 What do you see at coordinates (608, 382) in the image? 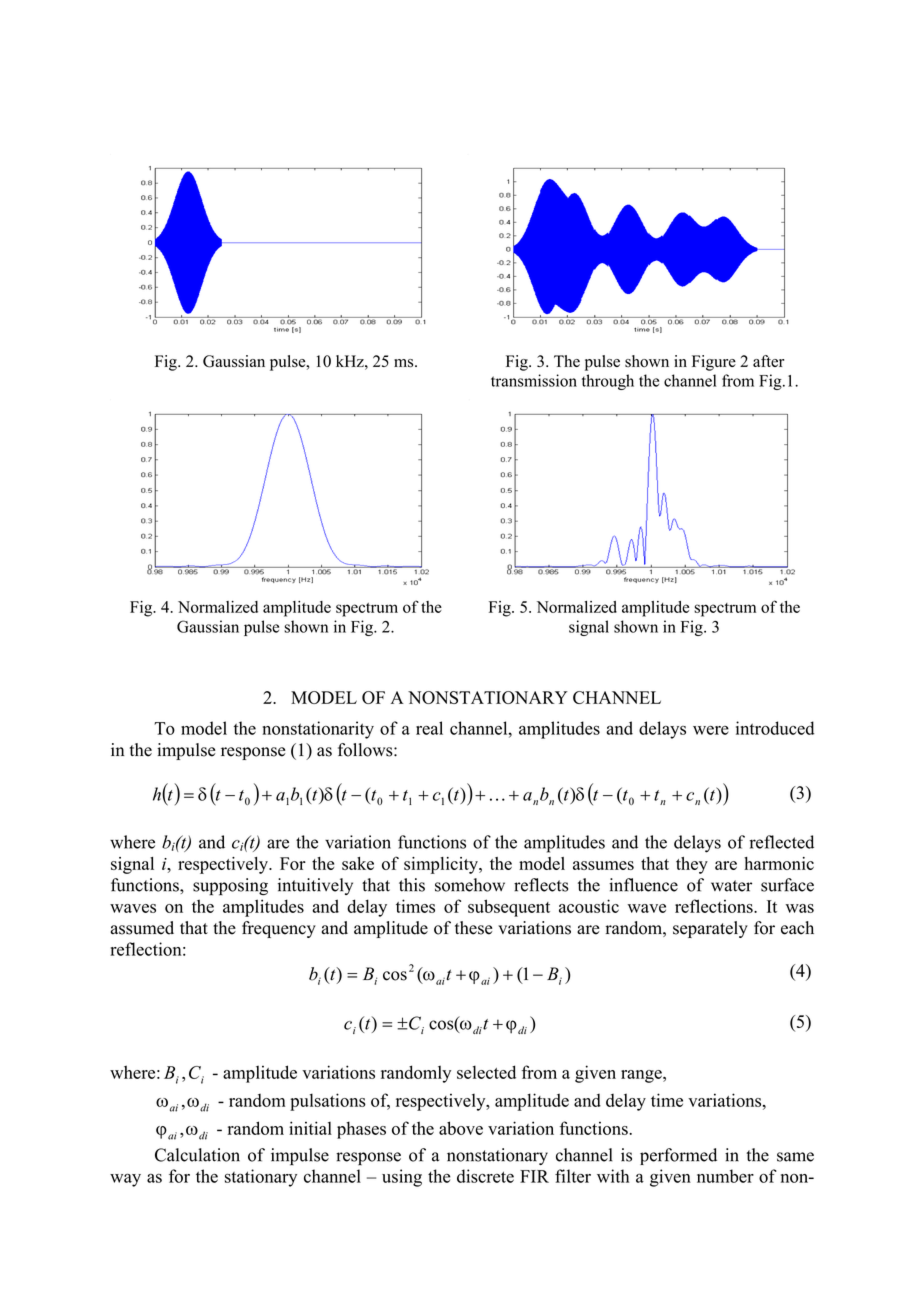
I see `through` at bounding box center [608, 382].
